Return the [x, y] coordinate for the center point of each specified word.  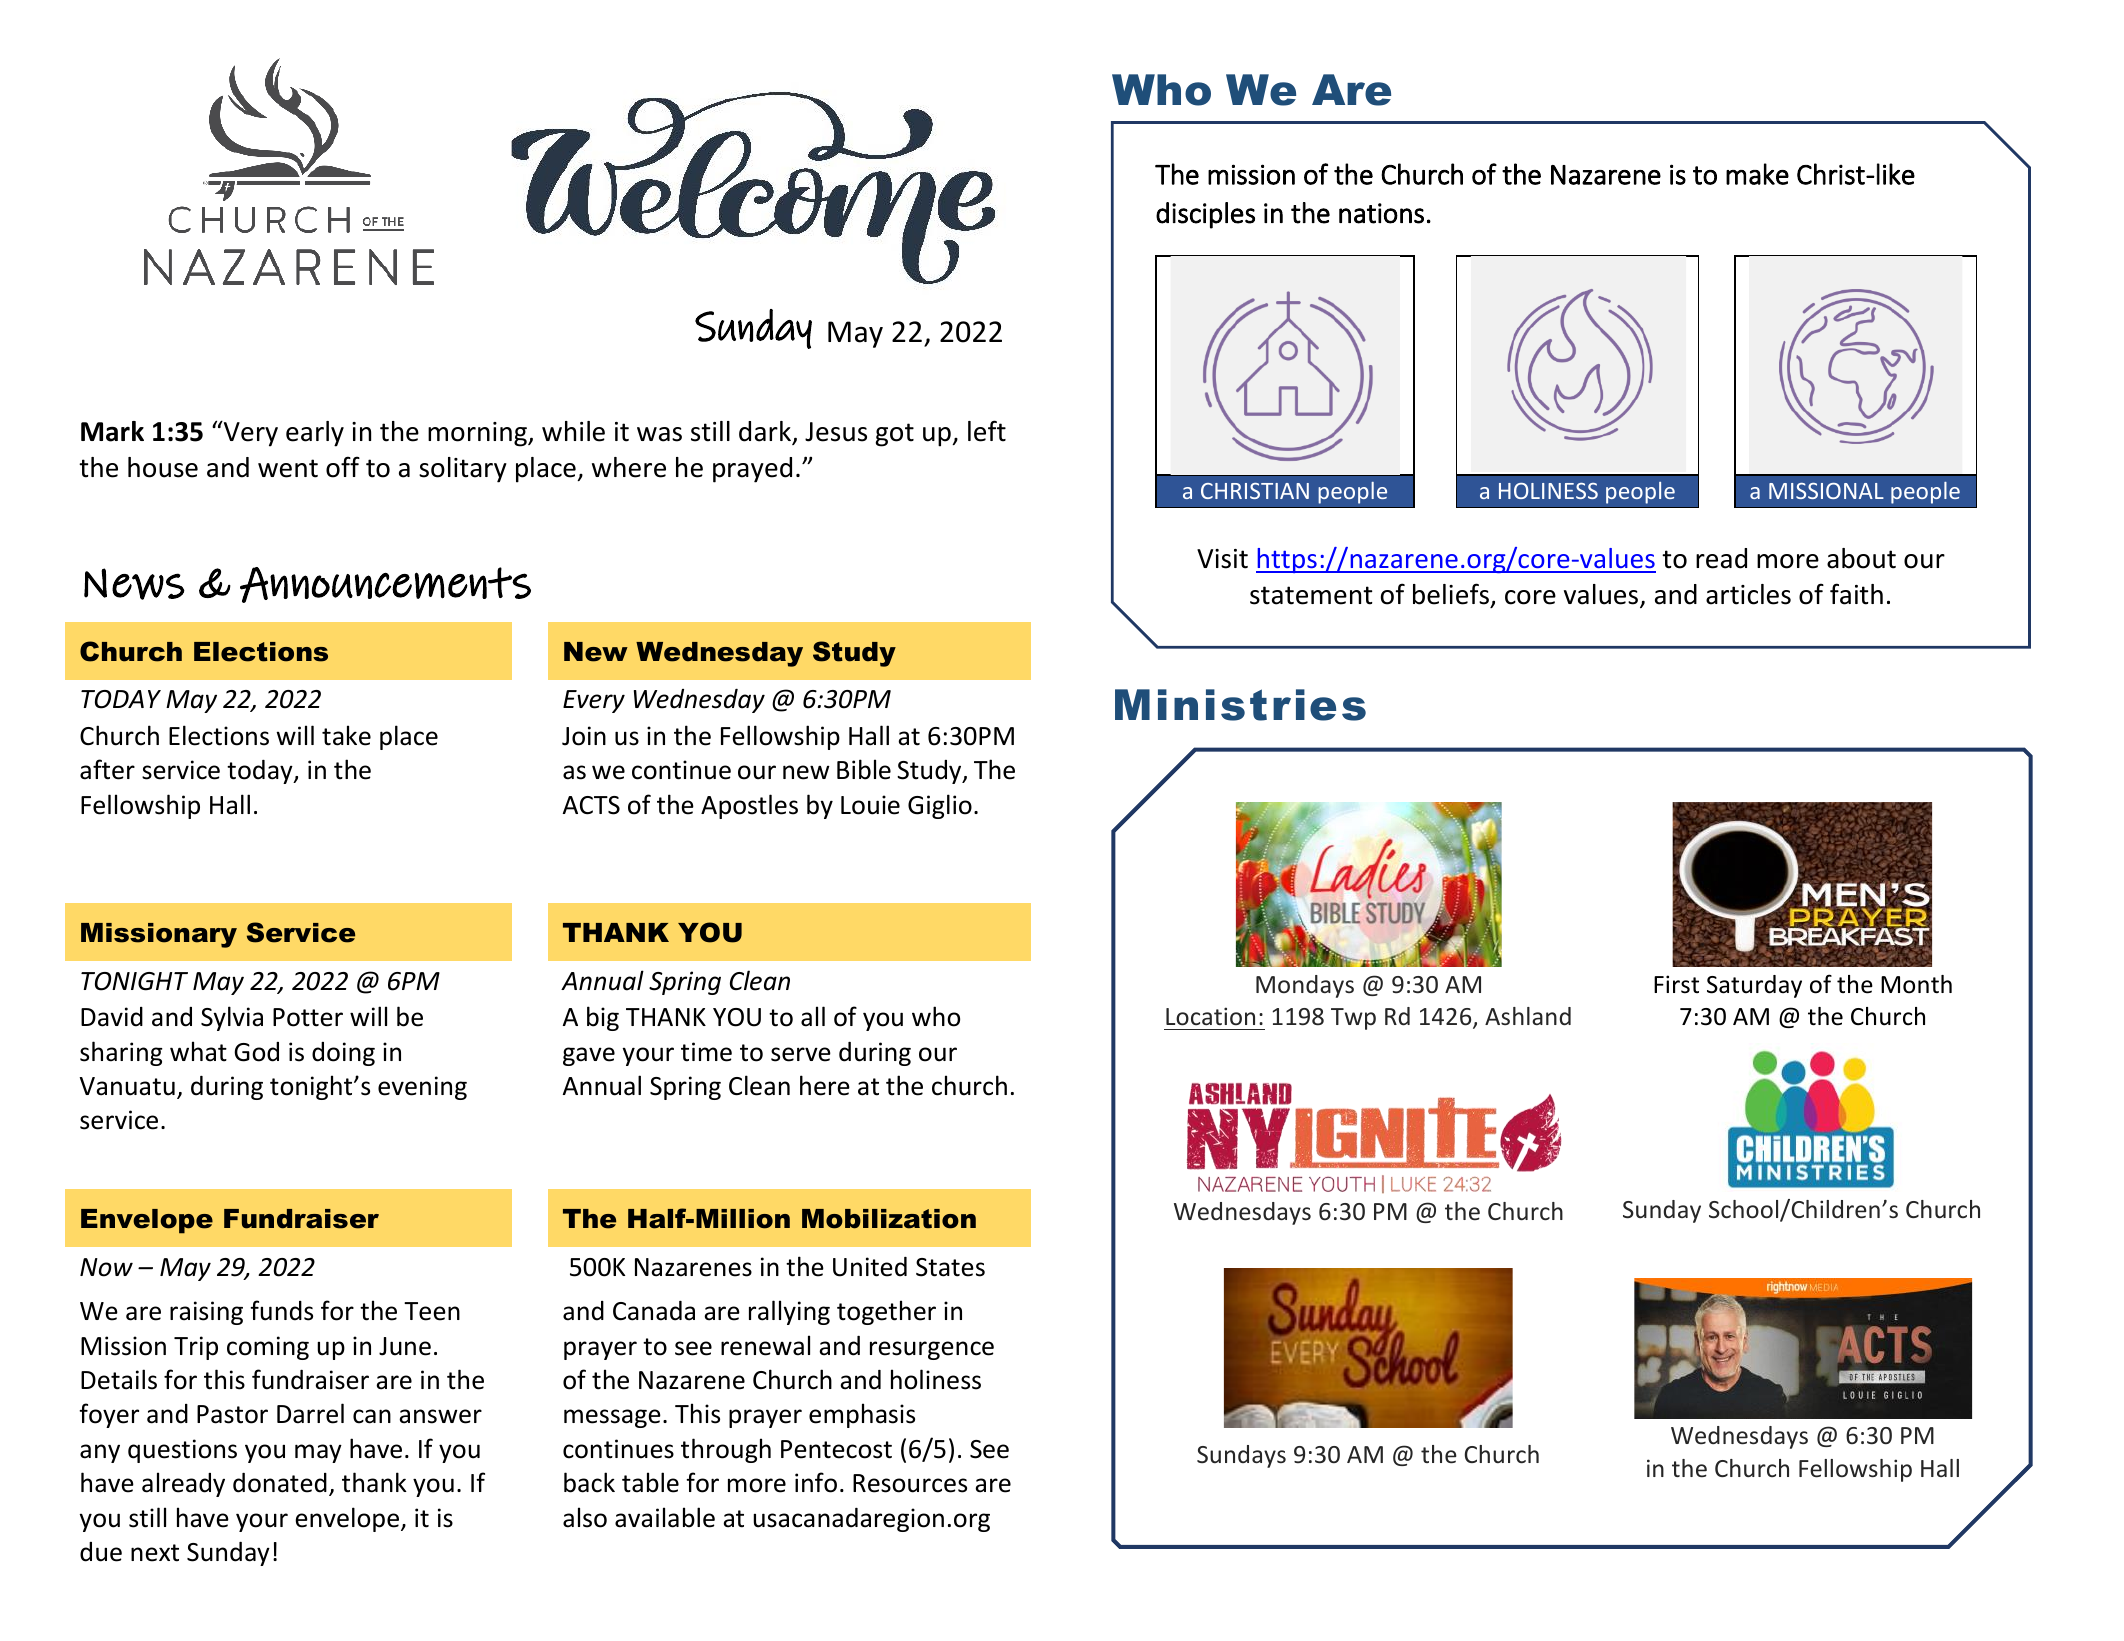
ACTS [591, 805]
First [1676, 984]
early [315, 434]
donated [280, 1483]
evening [422, 1088]
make [1757, 174]
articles [1748, 594]
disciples [1205, 215]
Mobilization [889, 1219]
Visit [1222, 559]
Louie [870, 805]
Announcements [385, 585]
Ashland [1528, 1016]
